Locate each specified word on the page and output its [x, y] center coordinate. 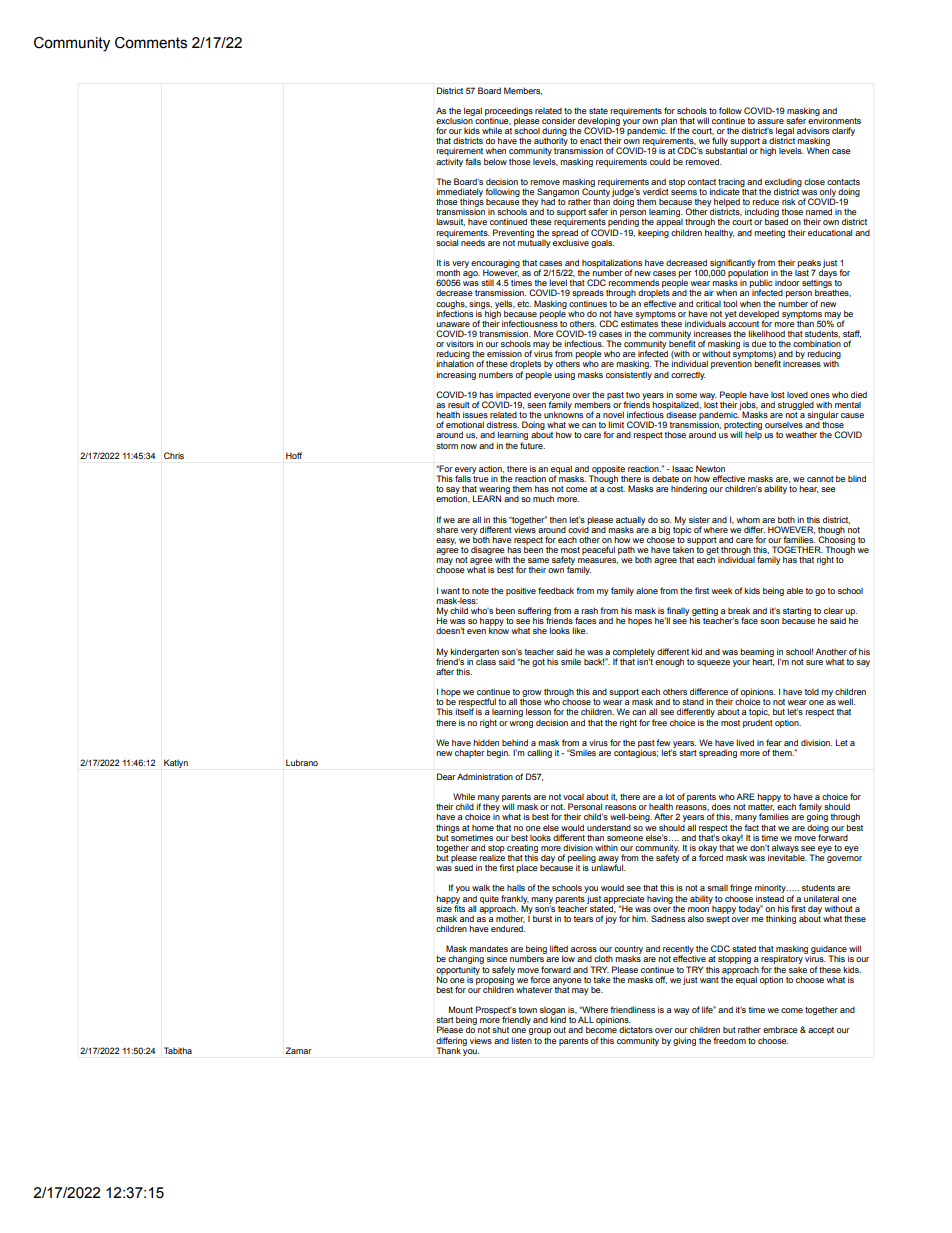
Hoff [294, 455]
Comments [151, 43]
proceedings [509, 112]
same [538, 560]
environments [834, 119]
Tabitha [178, 1050]
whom [748, 520]
